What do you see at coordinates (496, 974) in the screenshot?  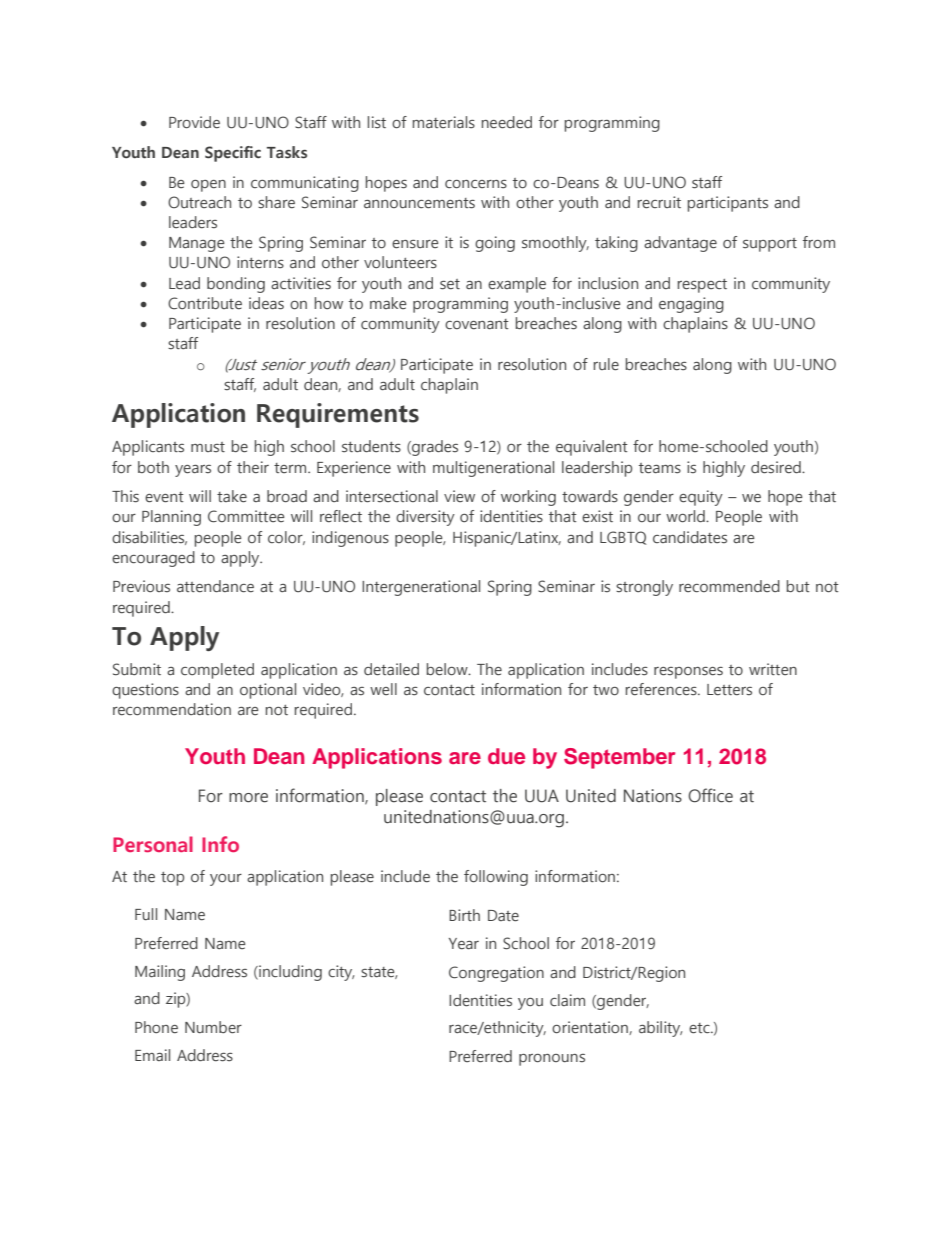 I see `Congregation` at bounding box center [496, 974].
